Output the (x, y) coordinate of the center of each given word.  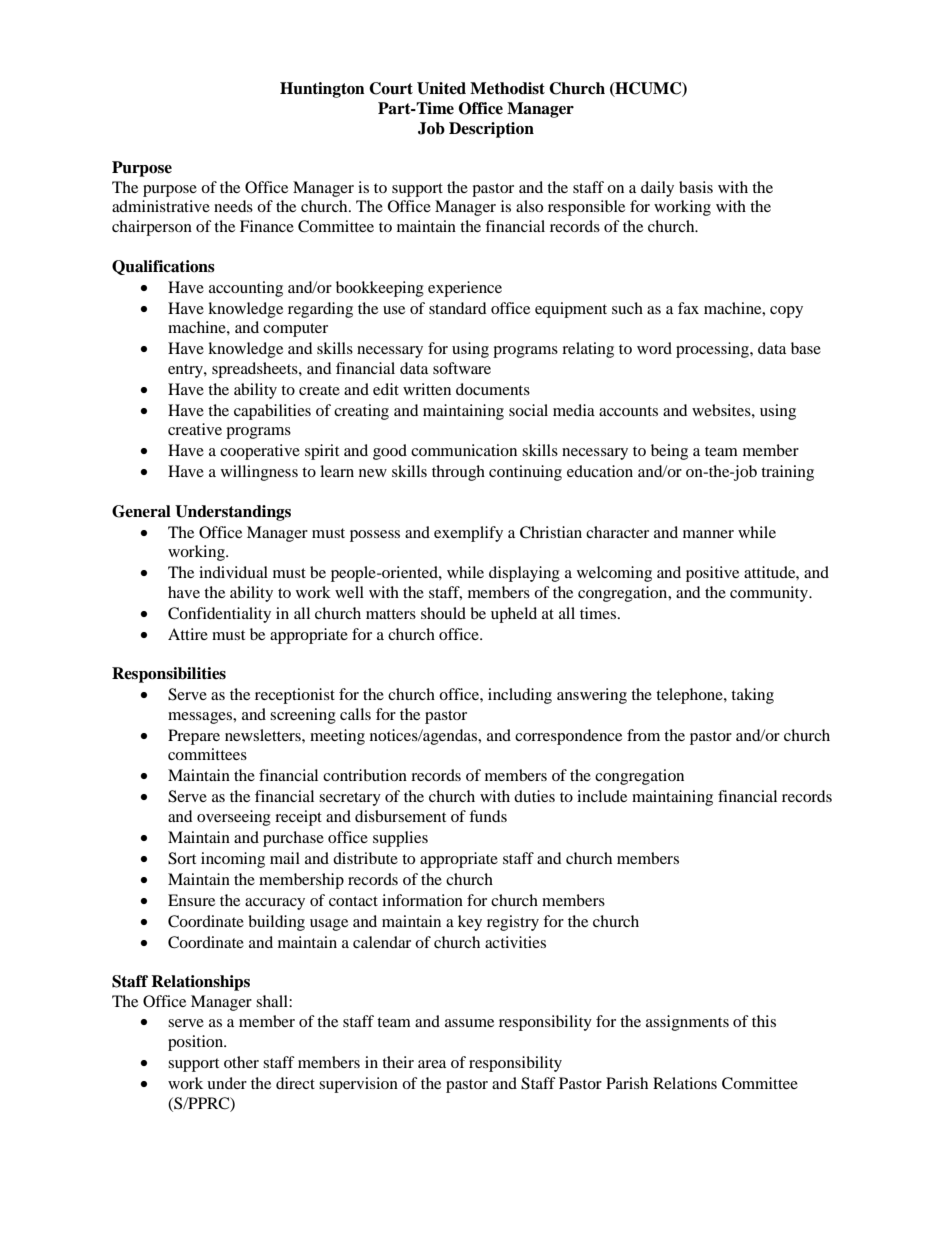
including (520, 696)
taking (752, 696)
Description (491, 130)
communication (464, 450)
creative (195, 429)
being (669, 452)
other (241, 1062)
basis (696, 187)
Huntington (322, 90)
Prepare (194, 737)
